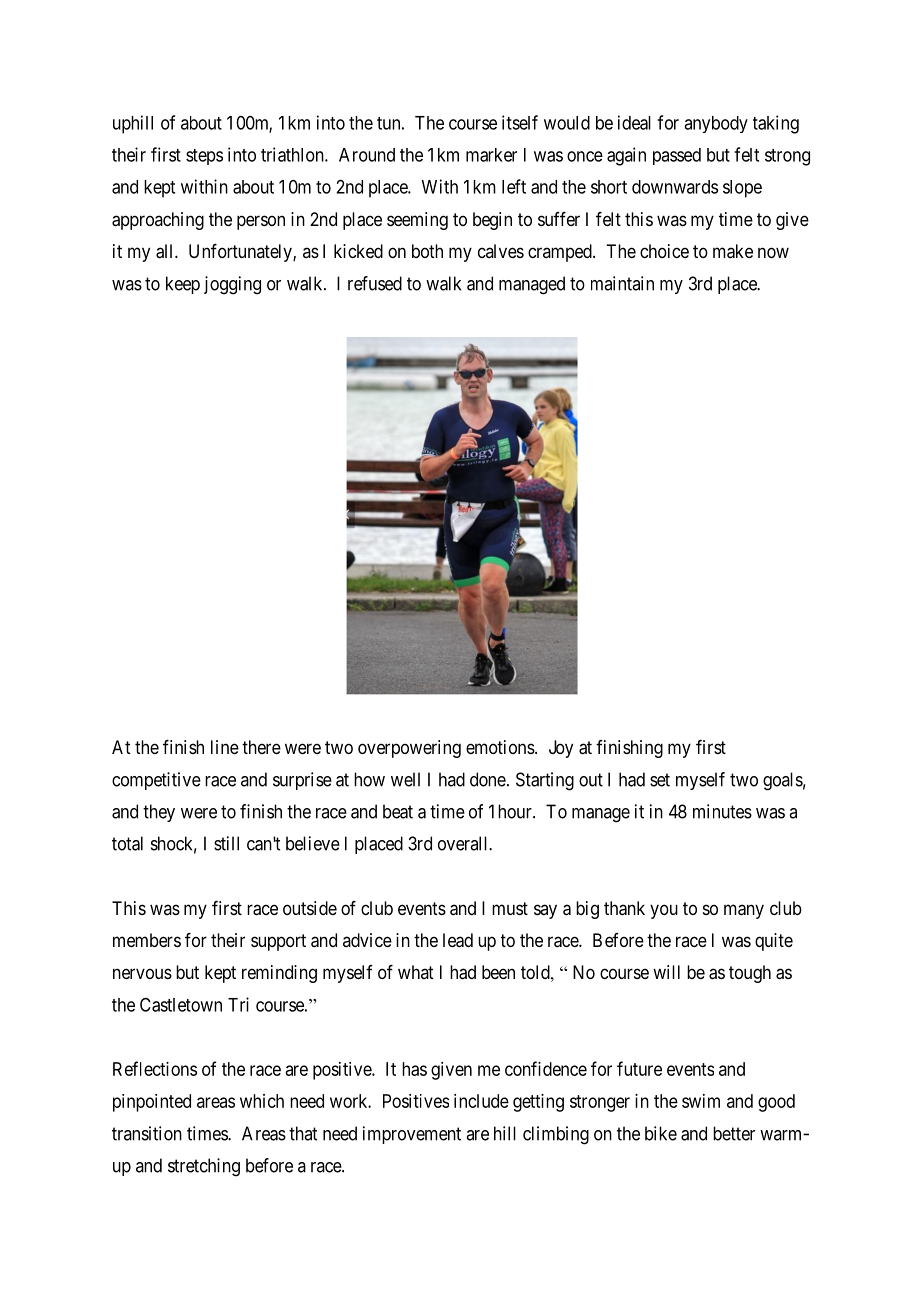  I want to click on marker, so click(491, 155).
